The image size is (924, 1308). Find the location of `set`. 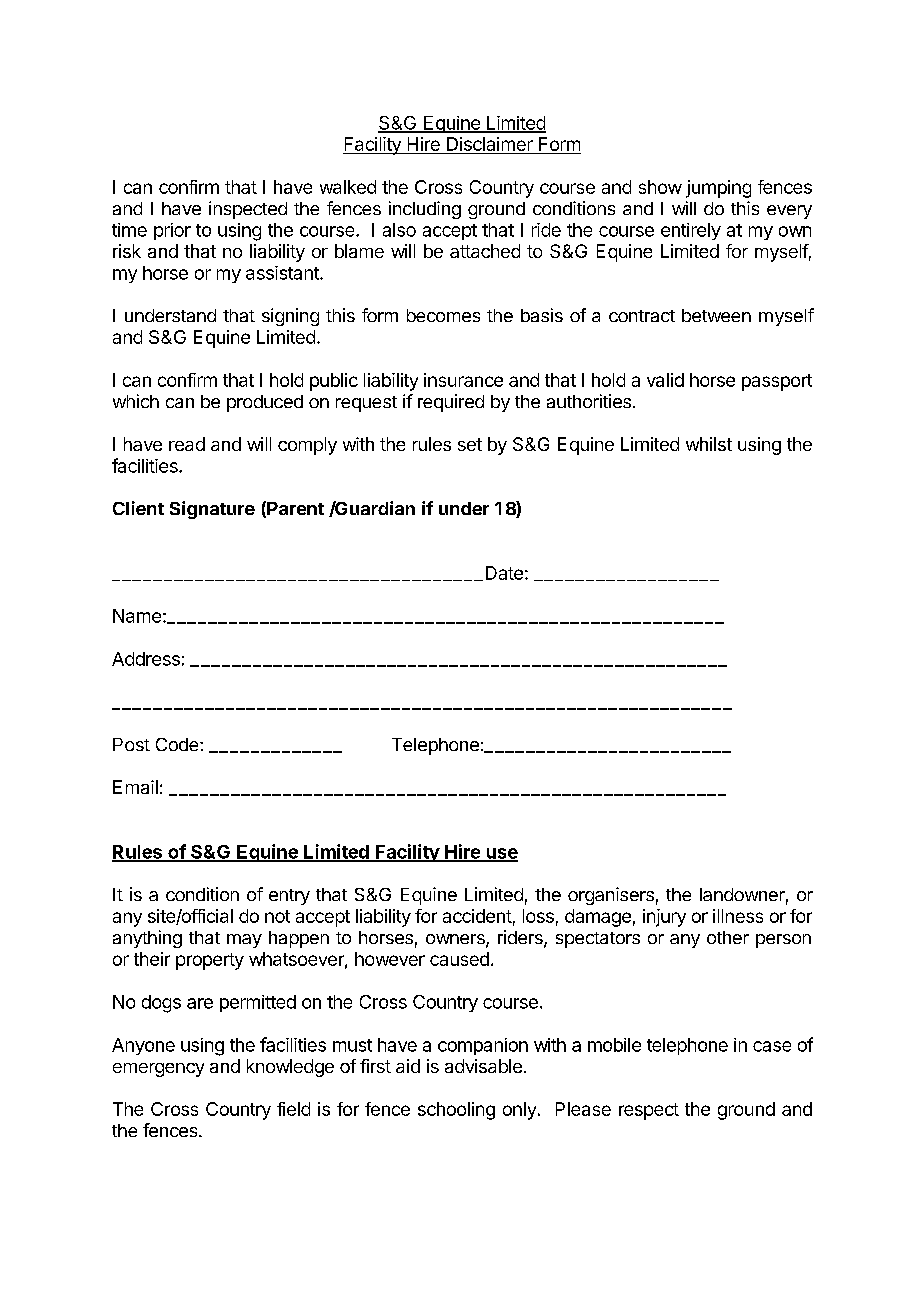

set is located at coordinates (470, 444).
